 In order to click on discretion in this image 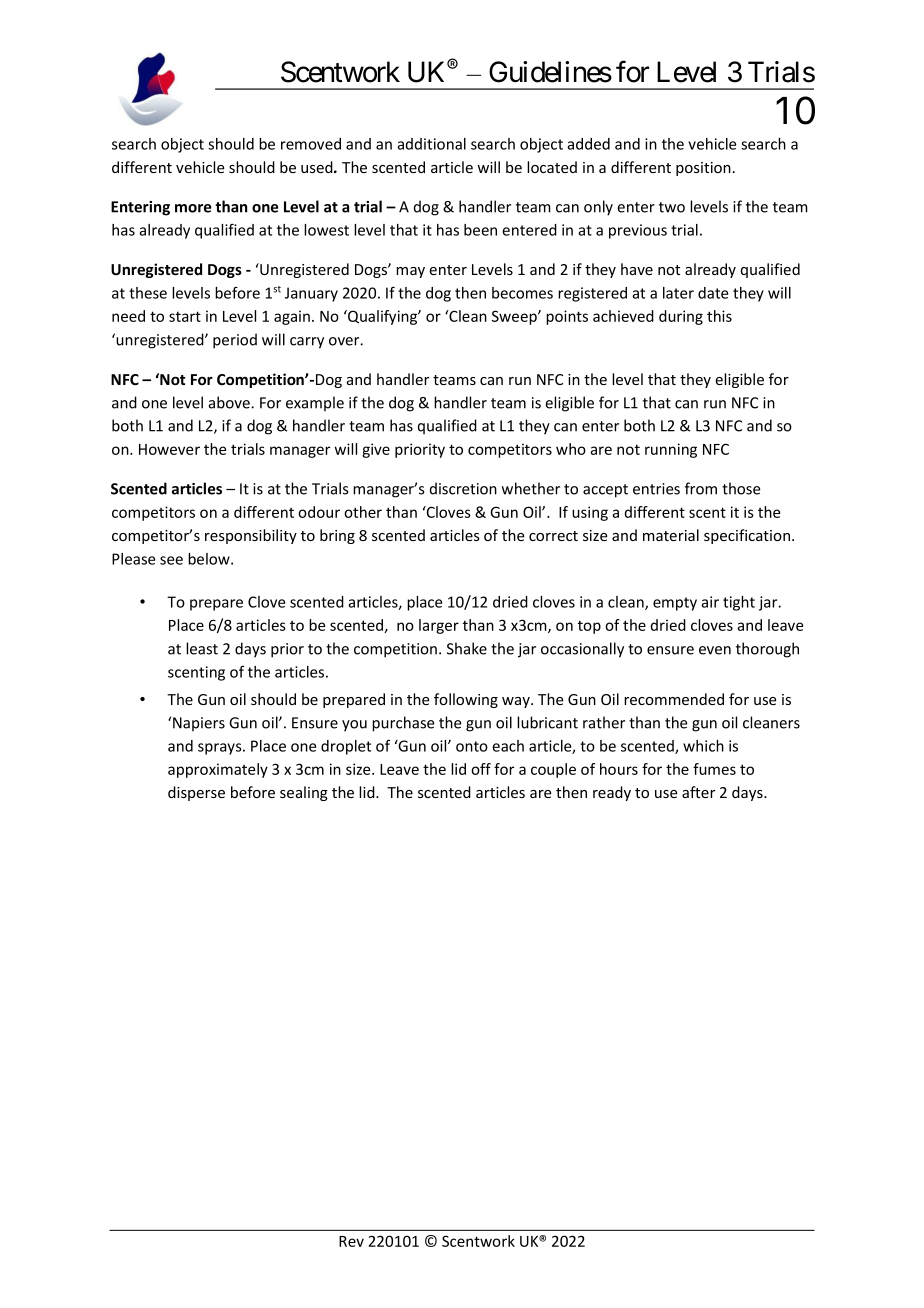, I will do `click(463, 488)`.
